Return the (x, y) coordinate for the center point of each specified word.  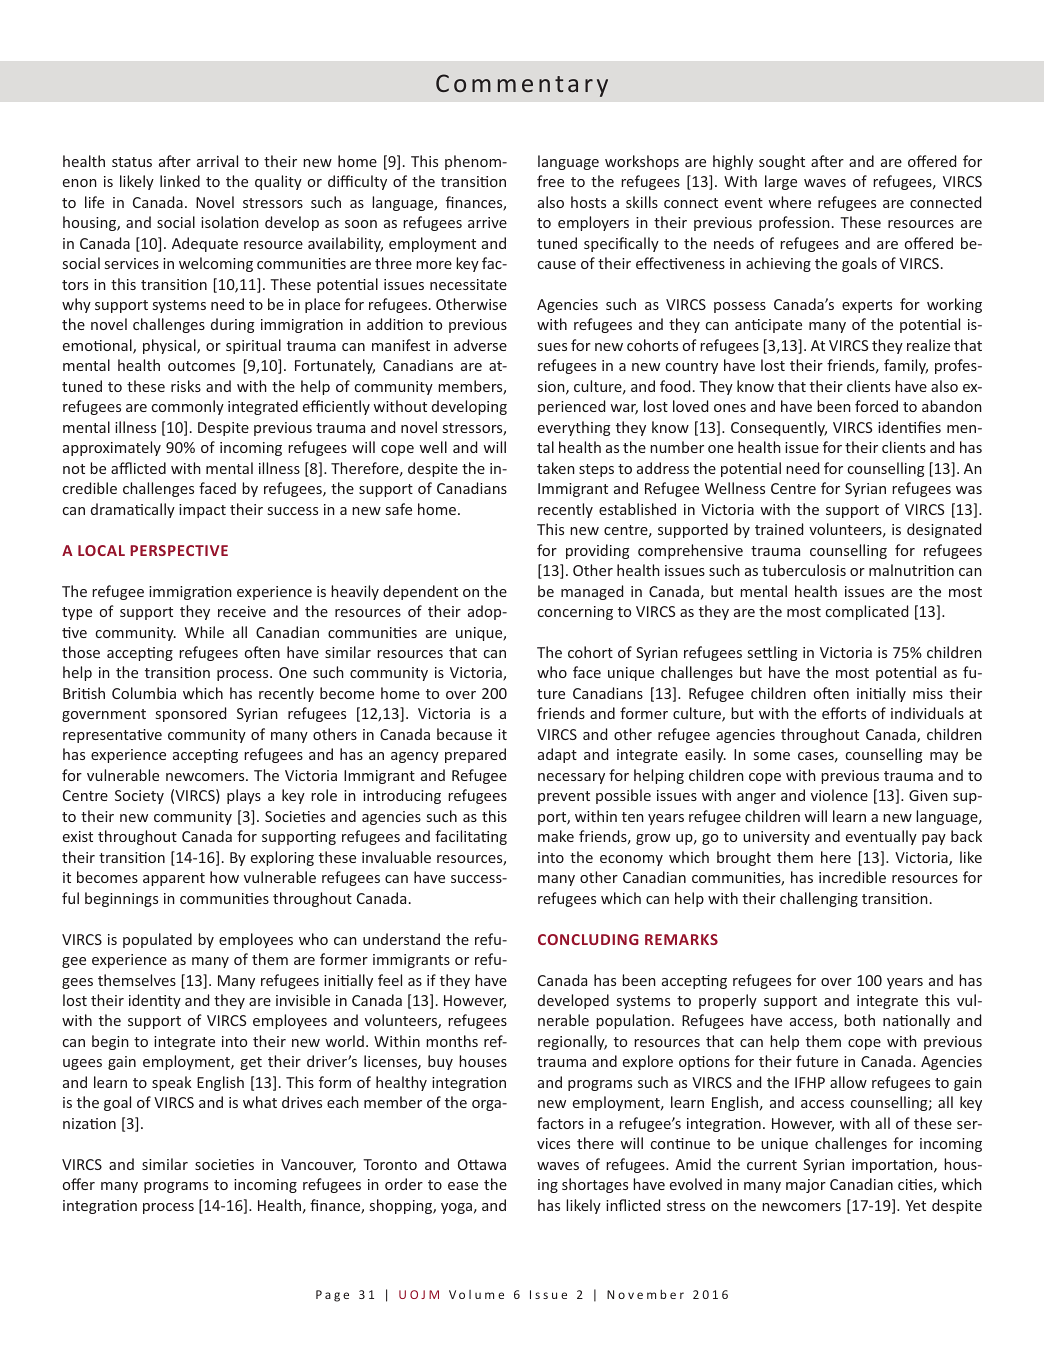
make (556, 836)
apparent (174, 879)
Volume (476, 1294)
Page (332, 1296)
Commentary (522, 85)
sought (782, 162)
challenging (819, 899)
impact (202, 511)
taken (556, 468)
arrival (217, 161)
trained (779, 529)
